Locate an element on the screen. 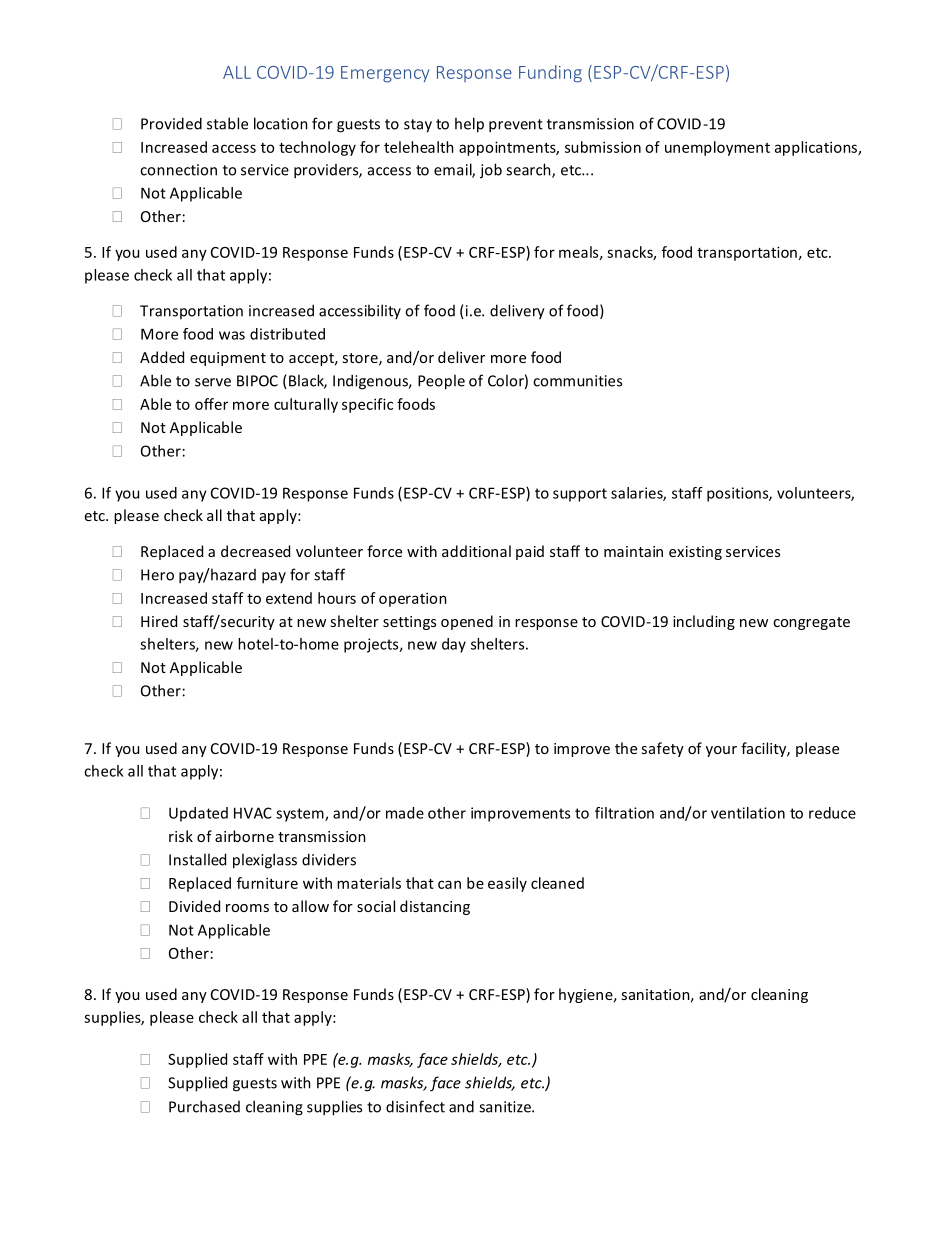  prevent is located at coordinates (516, 126).
